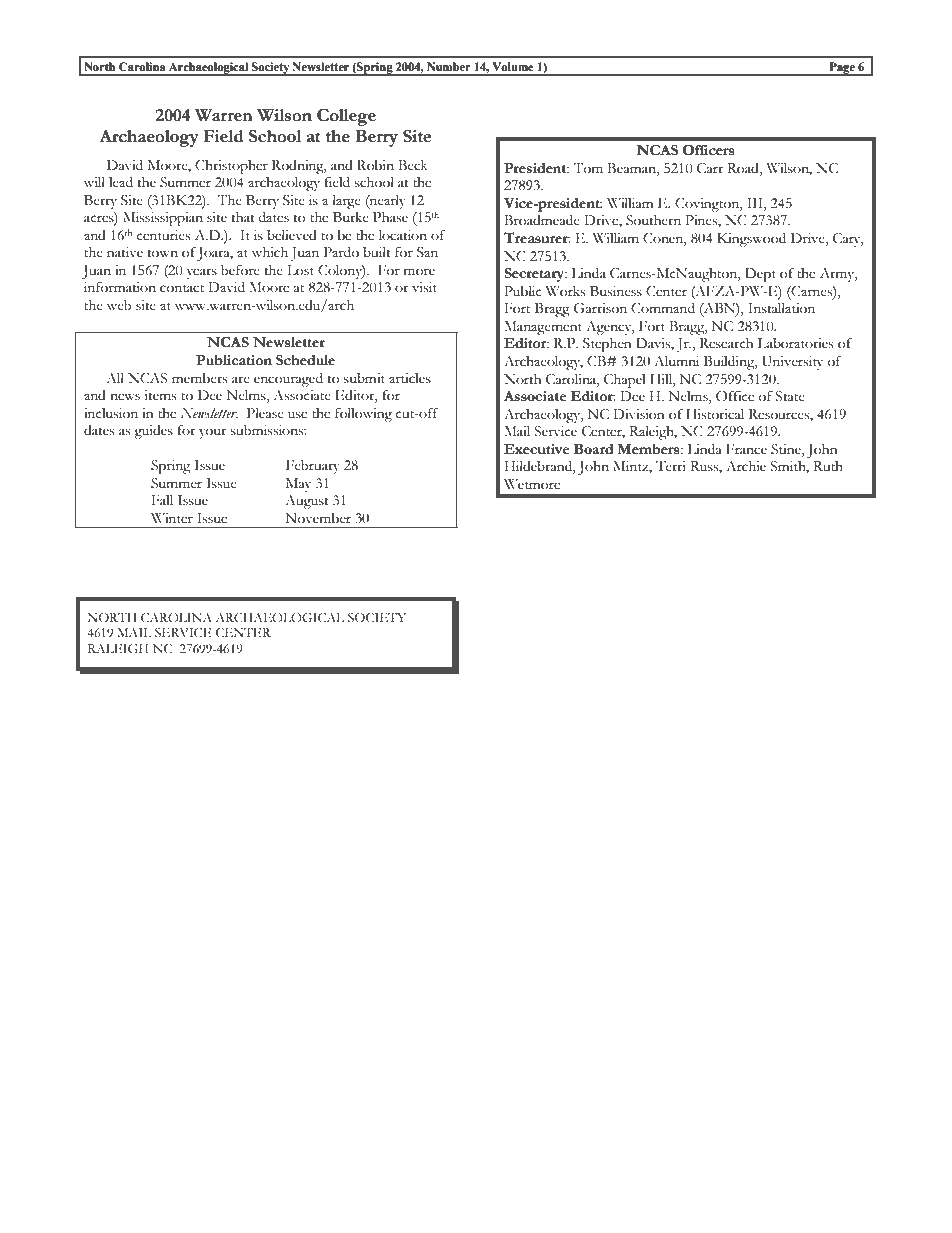 This screenshot has height=1233, width=952. What do you see at coordinates (413, 165) in the screenshot?
I see `Beck` at bounding box center [413, 165].
